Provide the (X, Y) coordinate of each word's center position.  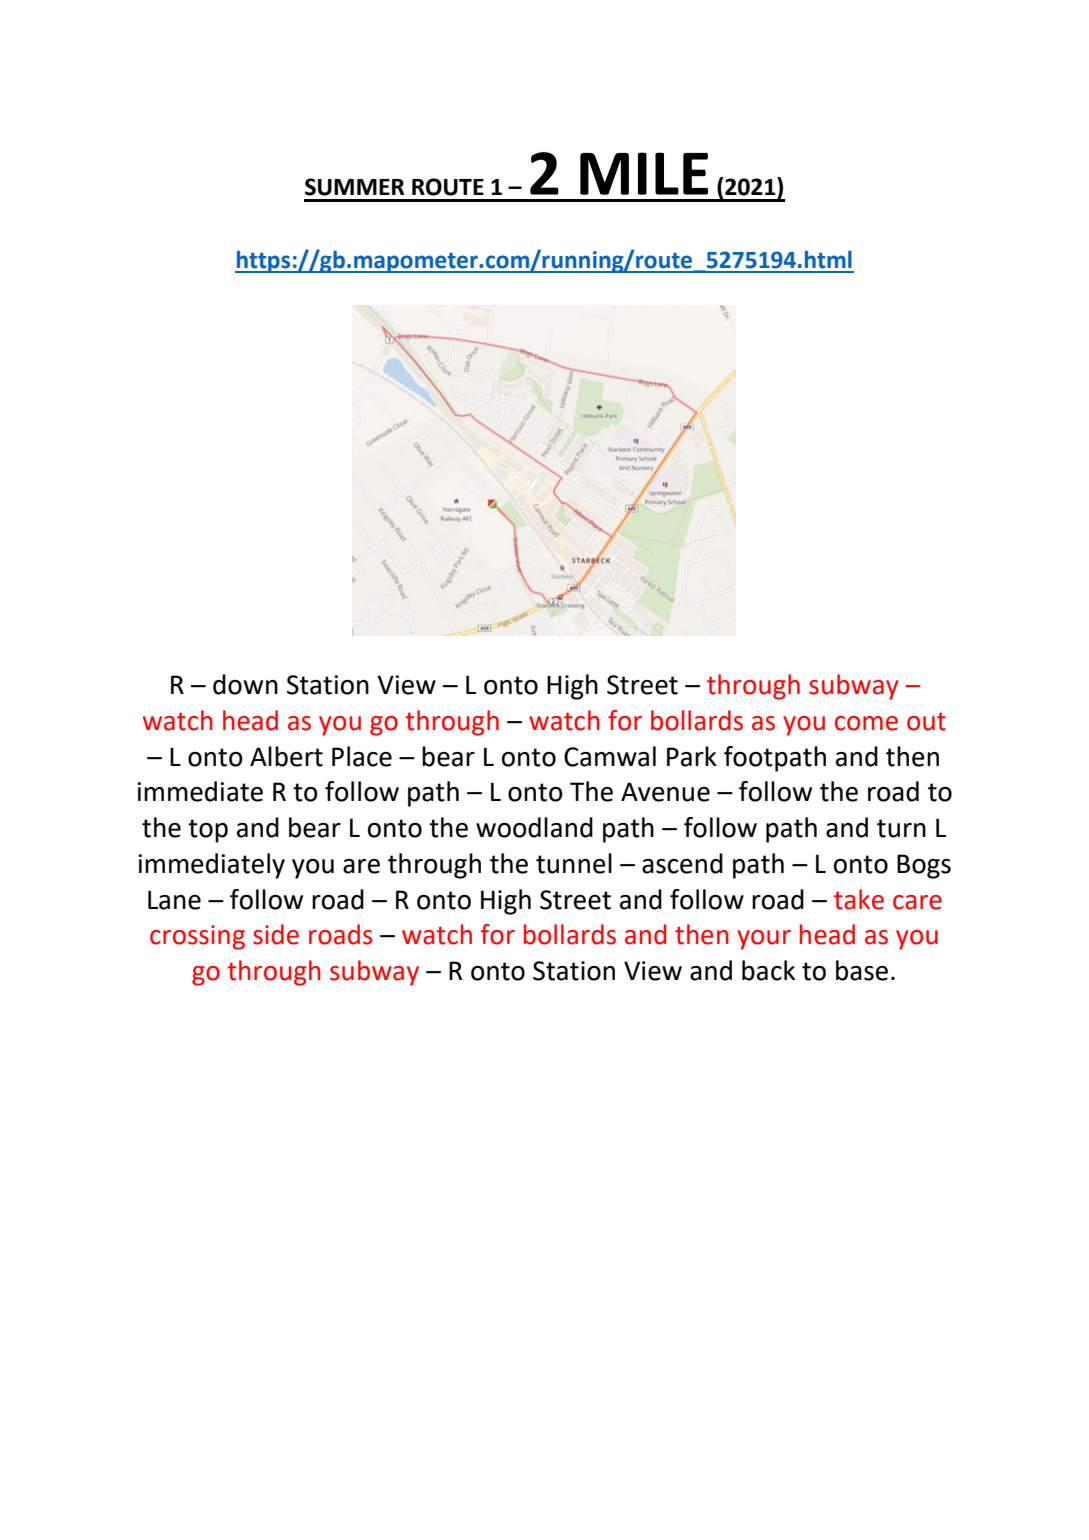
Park (692, 756)
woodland (534, 827)
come (866, 723)
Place (362, 756)
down (245, 684)
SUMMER (354, 187)
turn (901, 828)
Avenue (665, 792)
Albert (286, 756)
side (276, 934)
